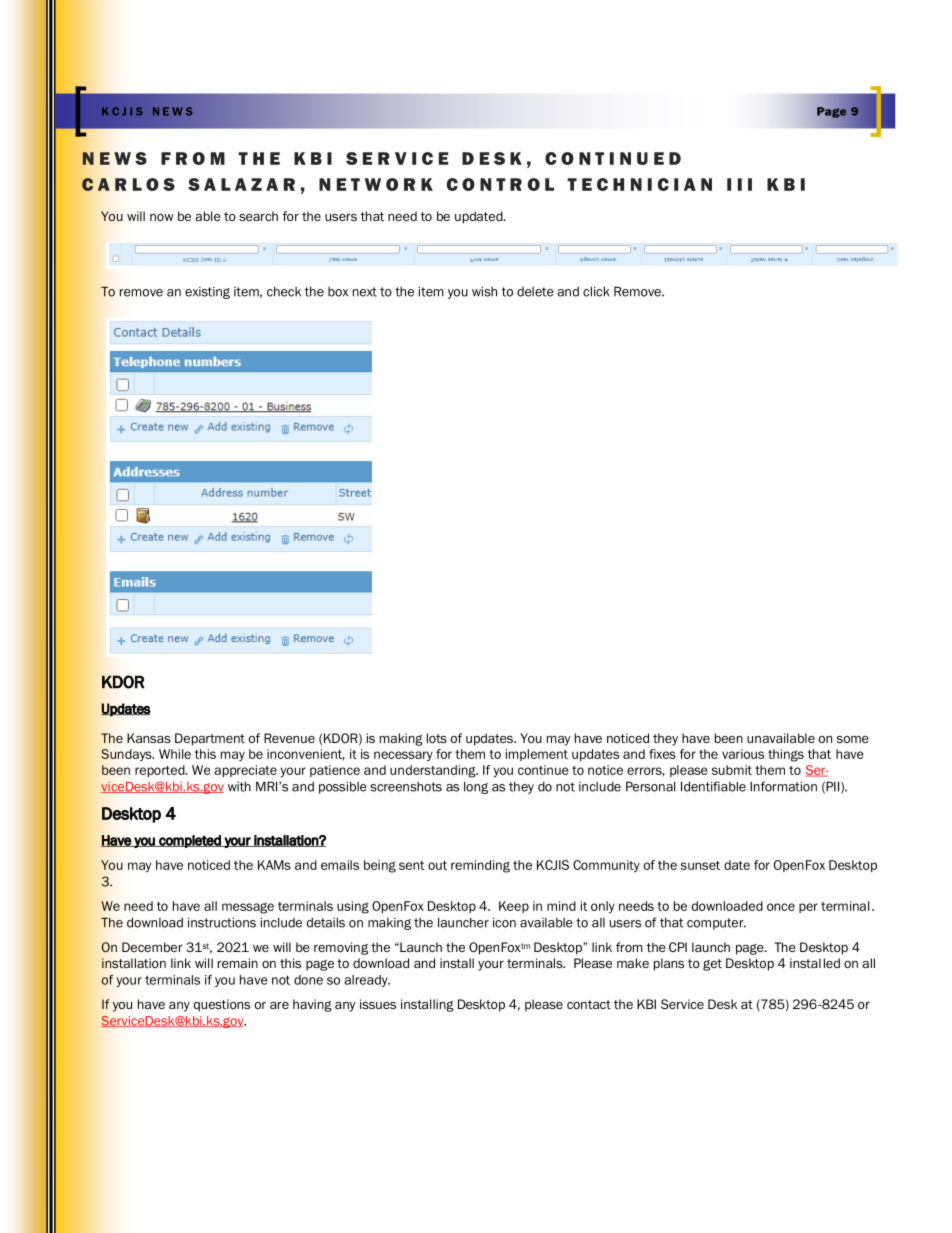 The width and height of the image is (952, 1233). I want to click on Department, so click(210, 739).
